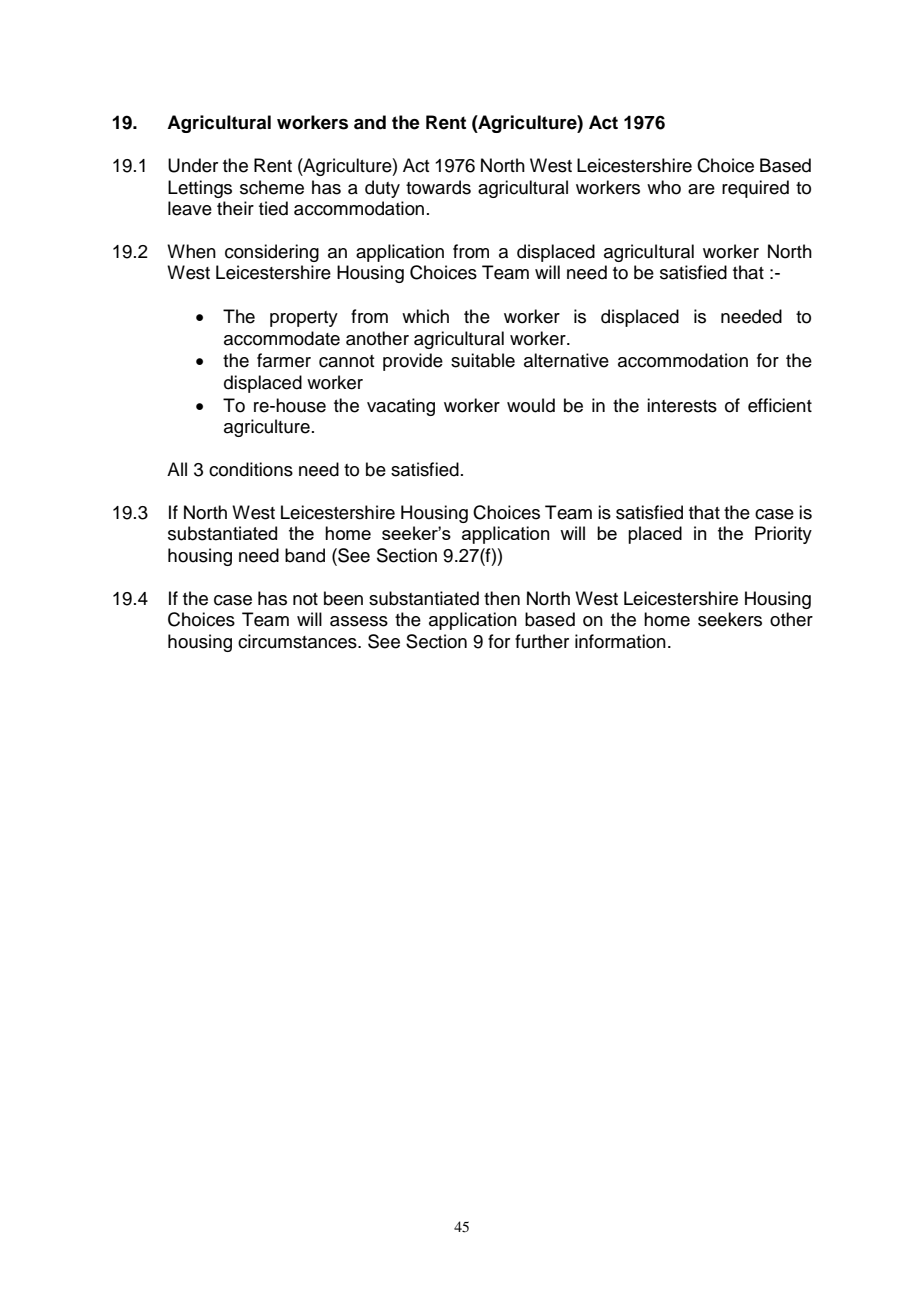 This page has height=1308, width=924. What do you see at coordinates (542, 641) in the page?
I see `further` at bounding box center [542, 641].
